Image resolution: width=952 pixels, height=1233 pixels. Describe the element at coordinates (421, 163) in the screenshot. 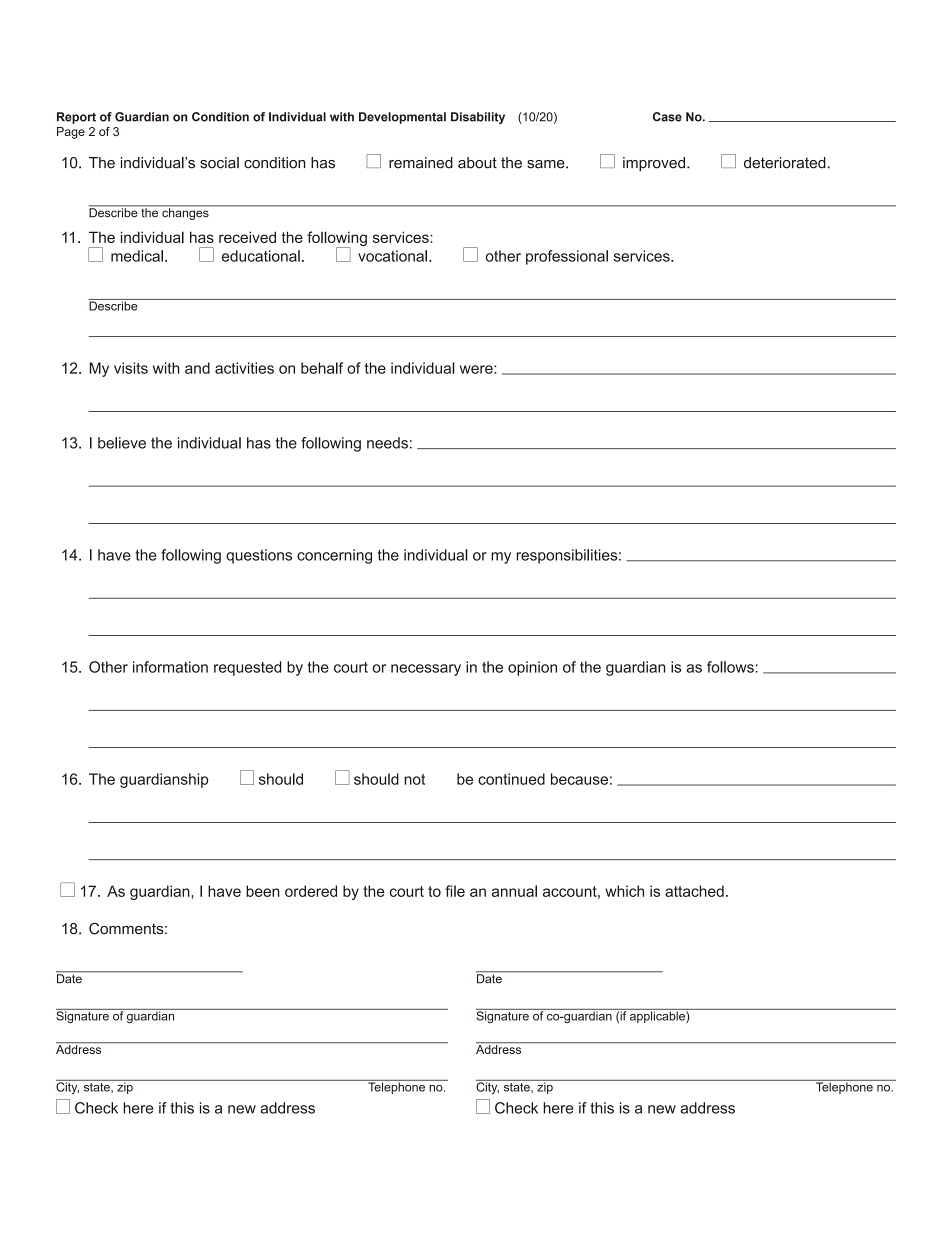

I see `remained` at that location.
